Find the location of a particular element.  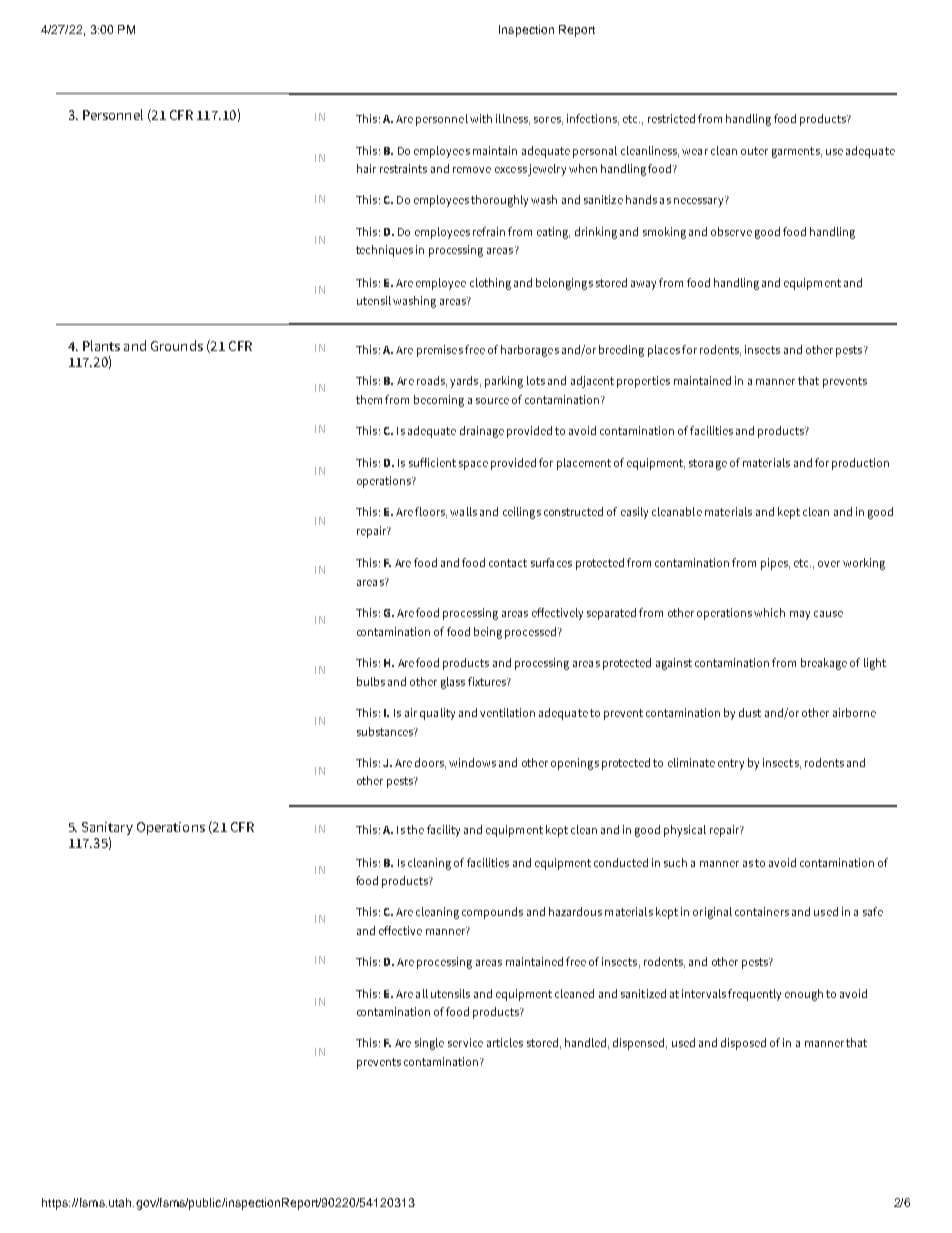

enough is located at coordinates (804, 995).
